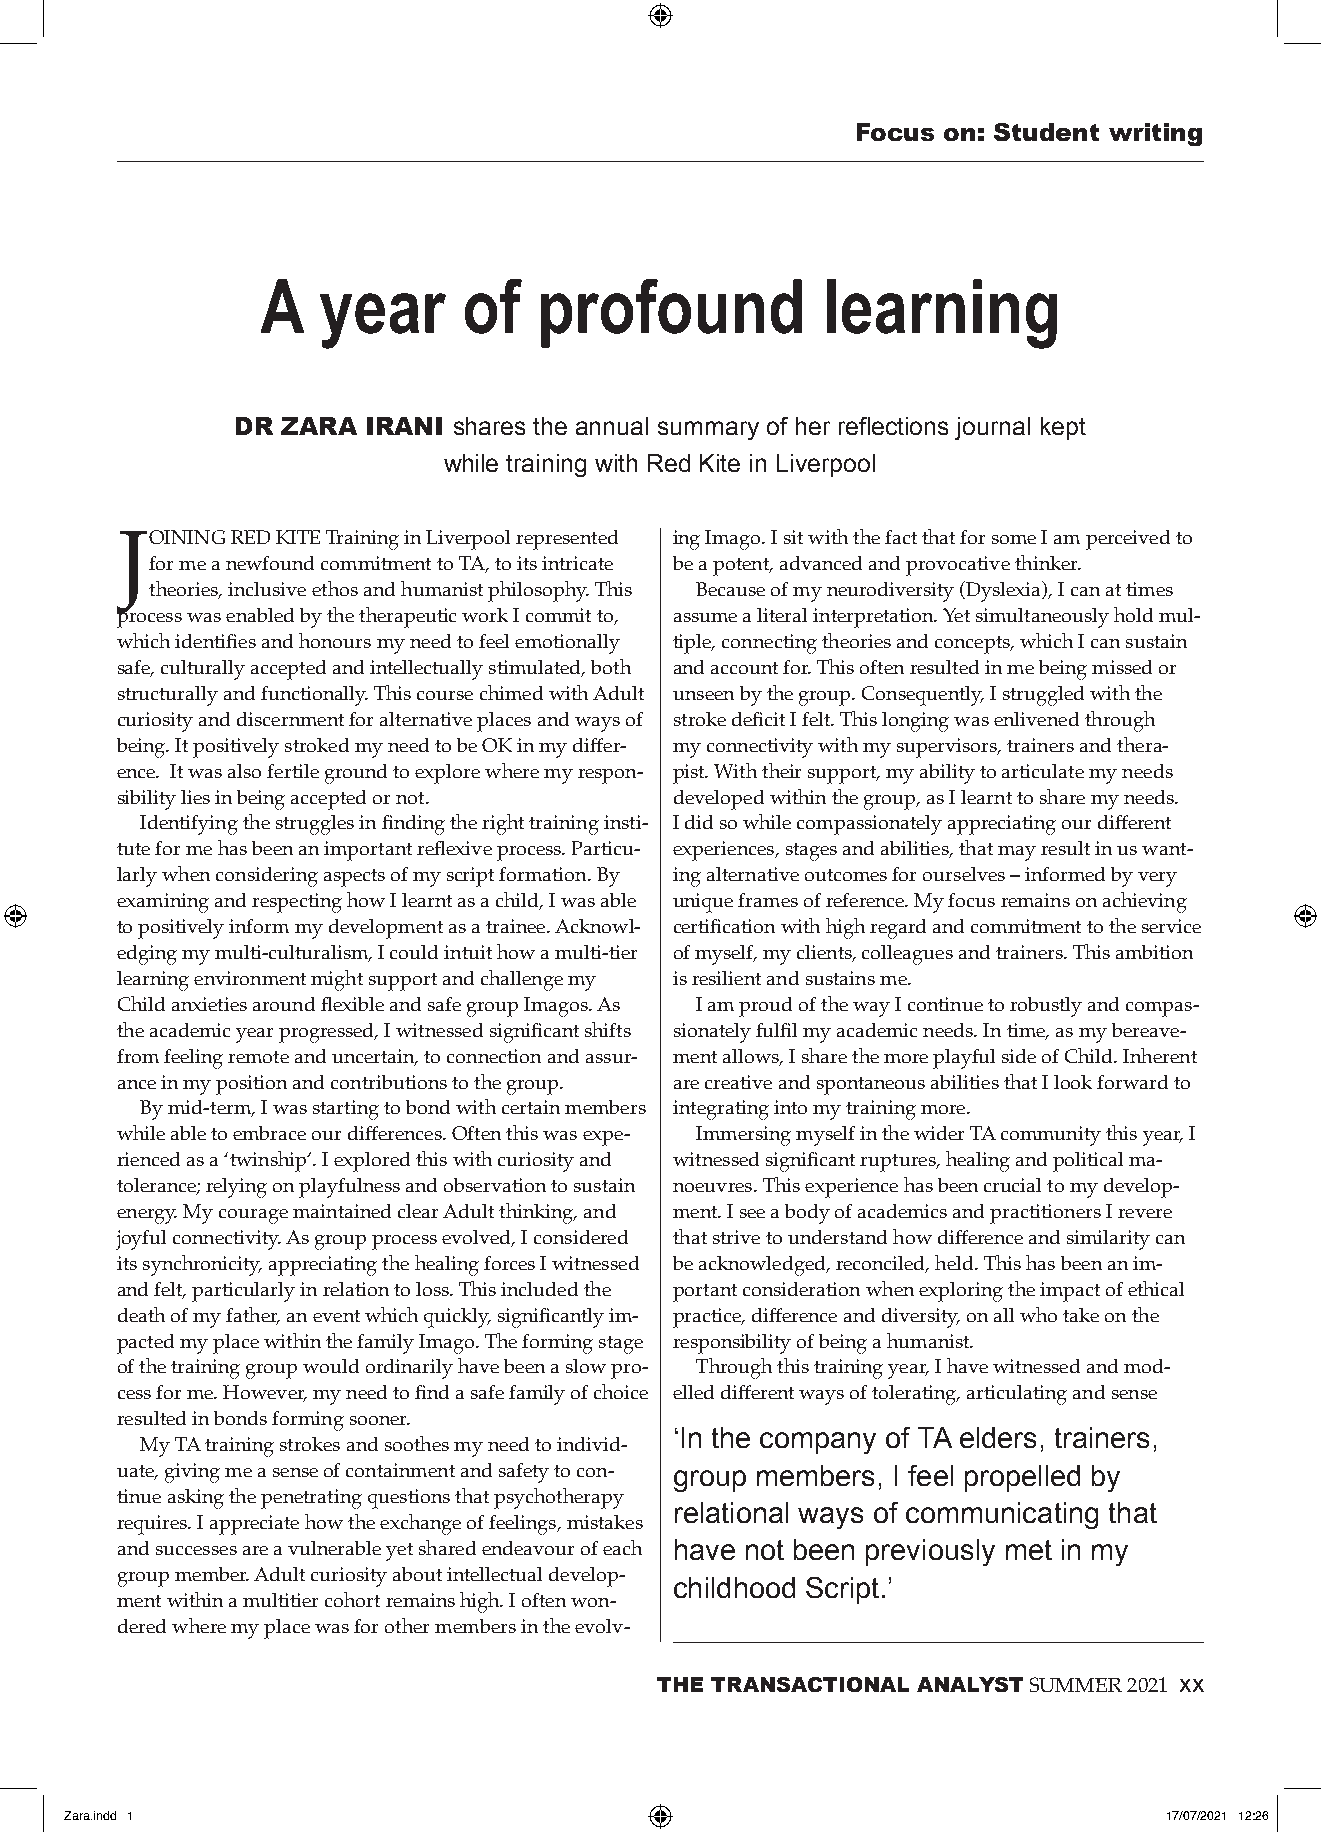 The width and height of the page is (1321, 1832). What do you see at coordinates (703, 903) in the page?
I see `unique` at bounding box center [703, 903].
